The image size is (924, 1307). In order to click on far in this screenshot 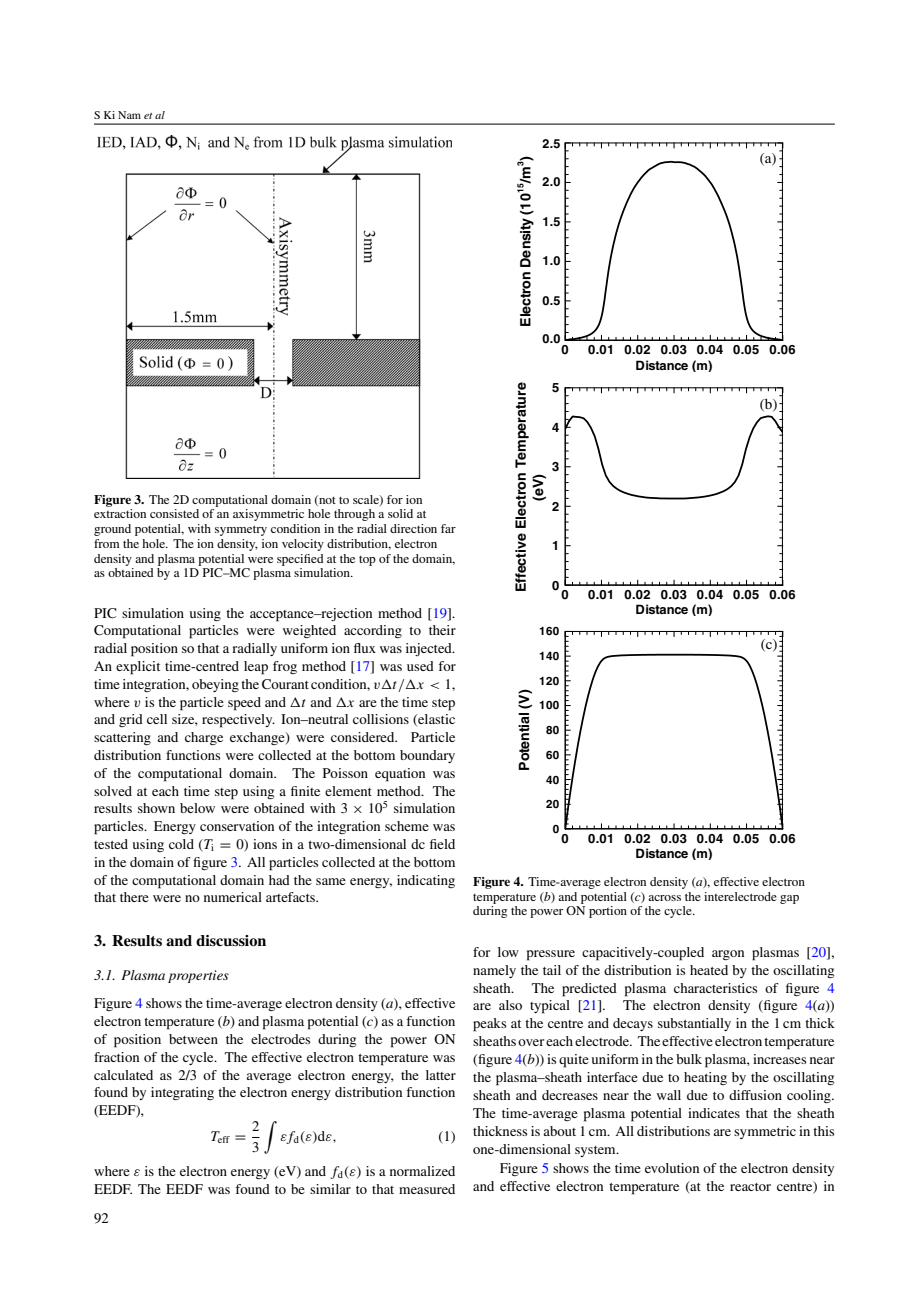, I will do `click(448, 528)`.
